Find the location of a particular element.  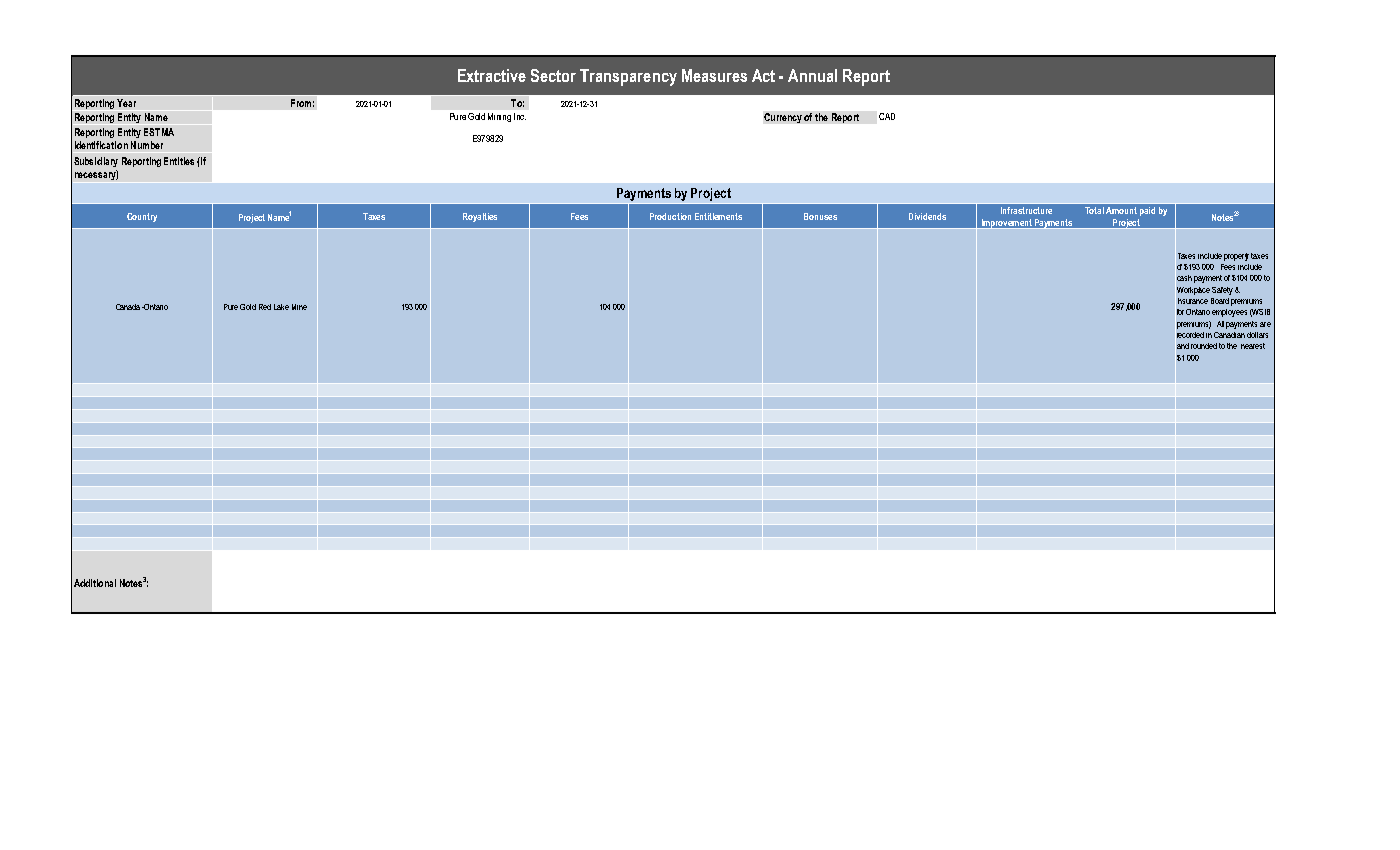

Year is located at coordinates (126, 103).
